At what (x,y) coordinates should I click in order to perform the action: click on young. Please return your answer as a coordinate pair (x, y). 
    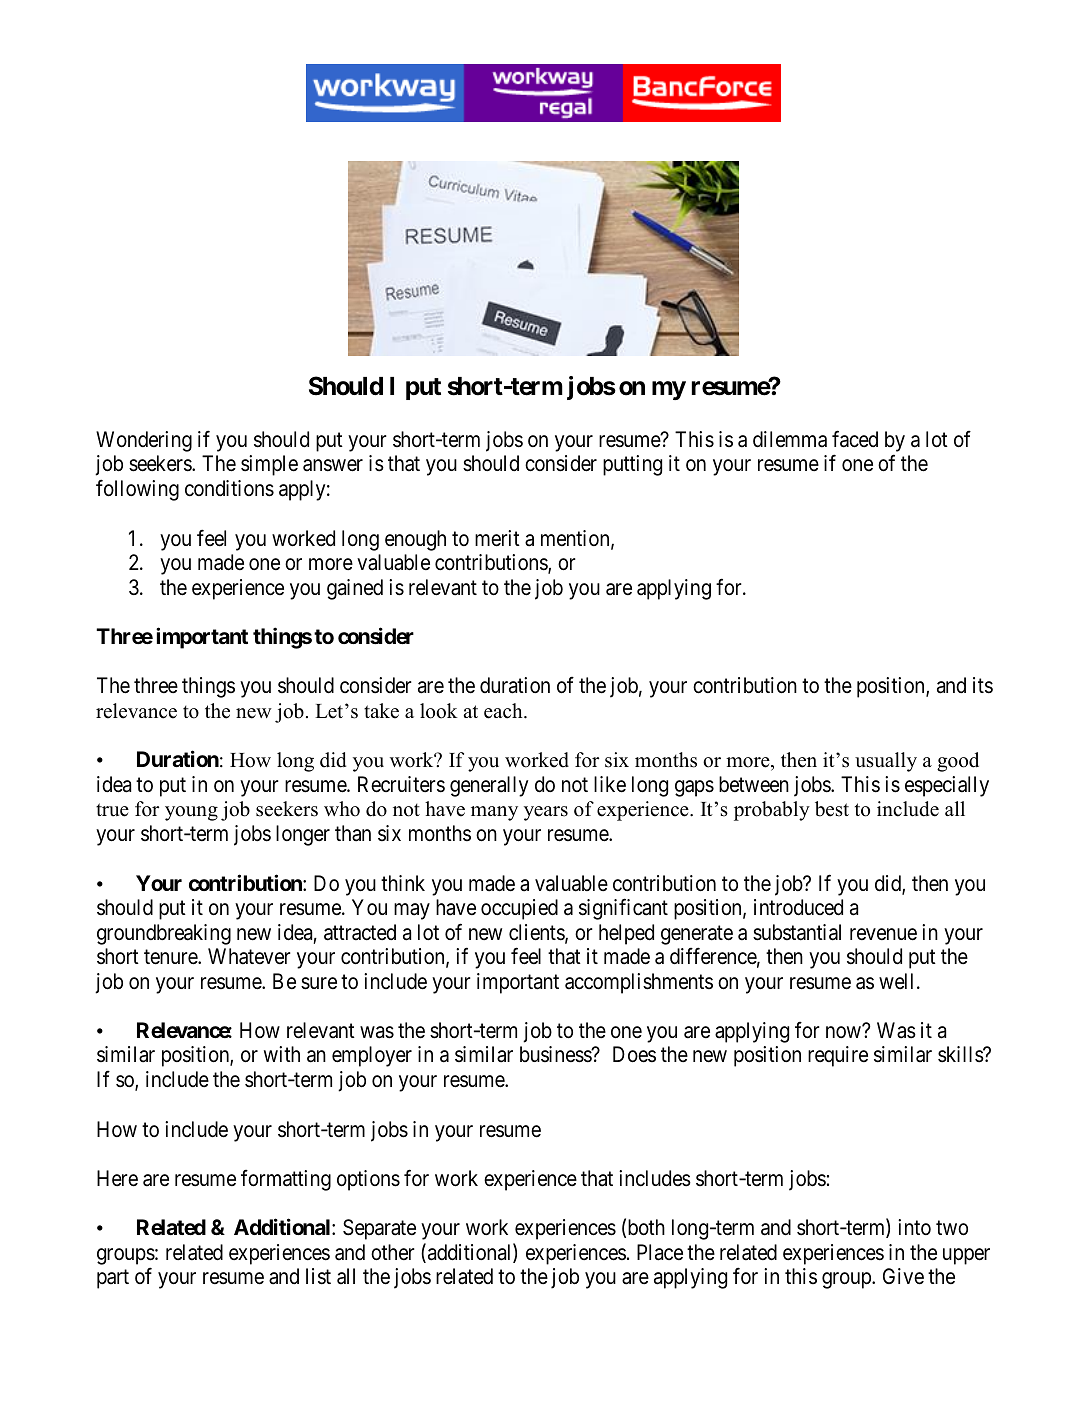
    Looking at the image, I should click on (191, 813).
